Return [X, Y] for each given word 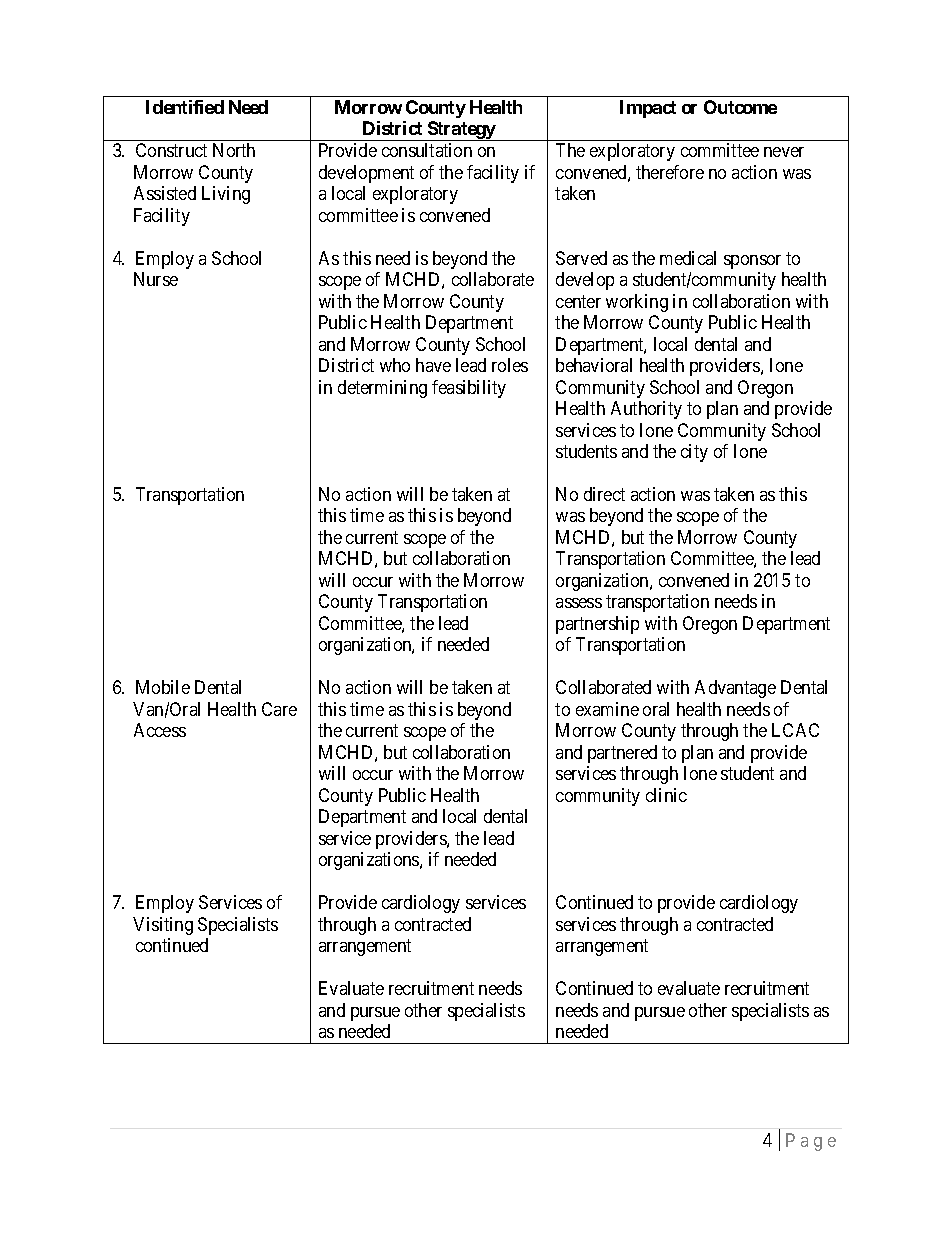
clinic [666, 795]
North [234, 150]
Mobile [163, 687]
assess [579, 603]
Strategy [461, 131]
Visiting [163, 926]
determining [382, 389]
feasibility [469, 389]
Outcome [740, 107]
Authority [646, 410]
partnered [622, 754]
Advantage [735, 689]
